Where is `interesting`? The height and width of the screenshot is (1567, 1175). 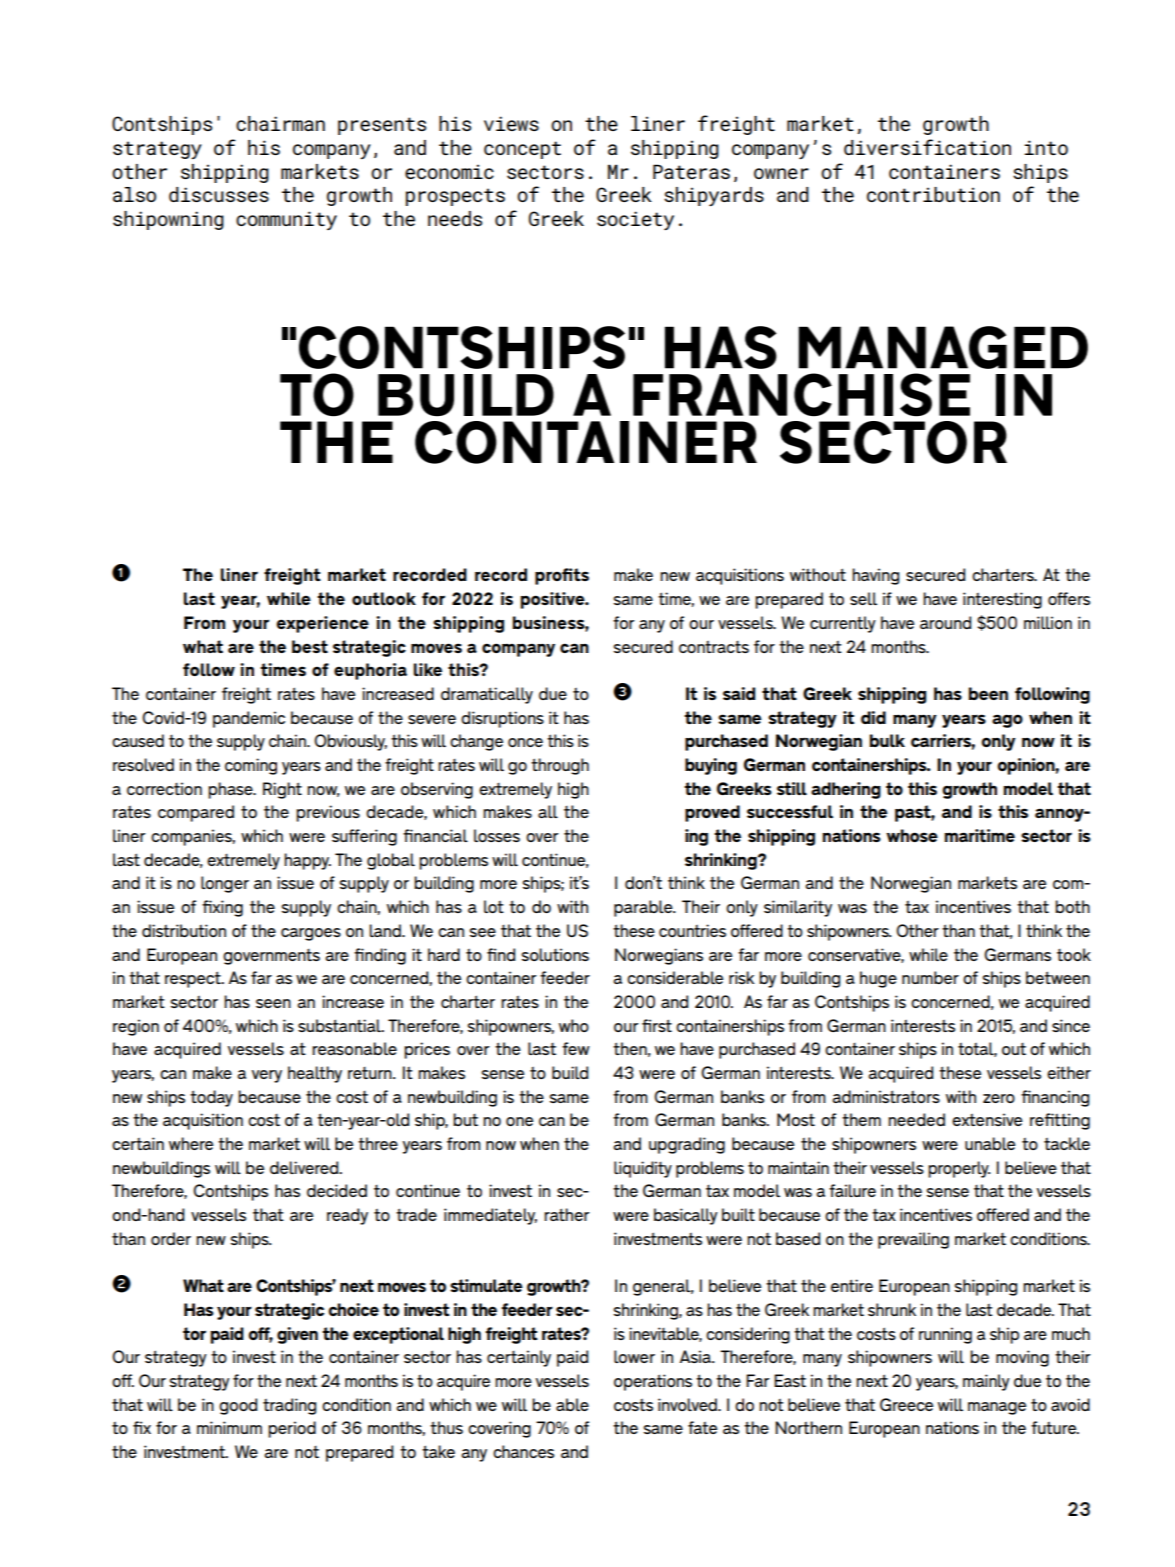
interesting is located at coordinates (1002, 600).
